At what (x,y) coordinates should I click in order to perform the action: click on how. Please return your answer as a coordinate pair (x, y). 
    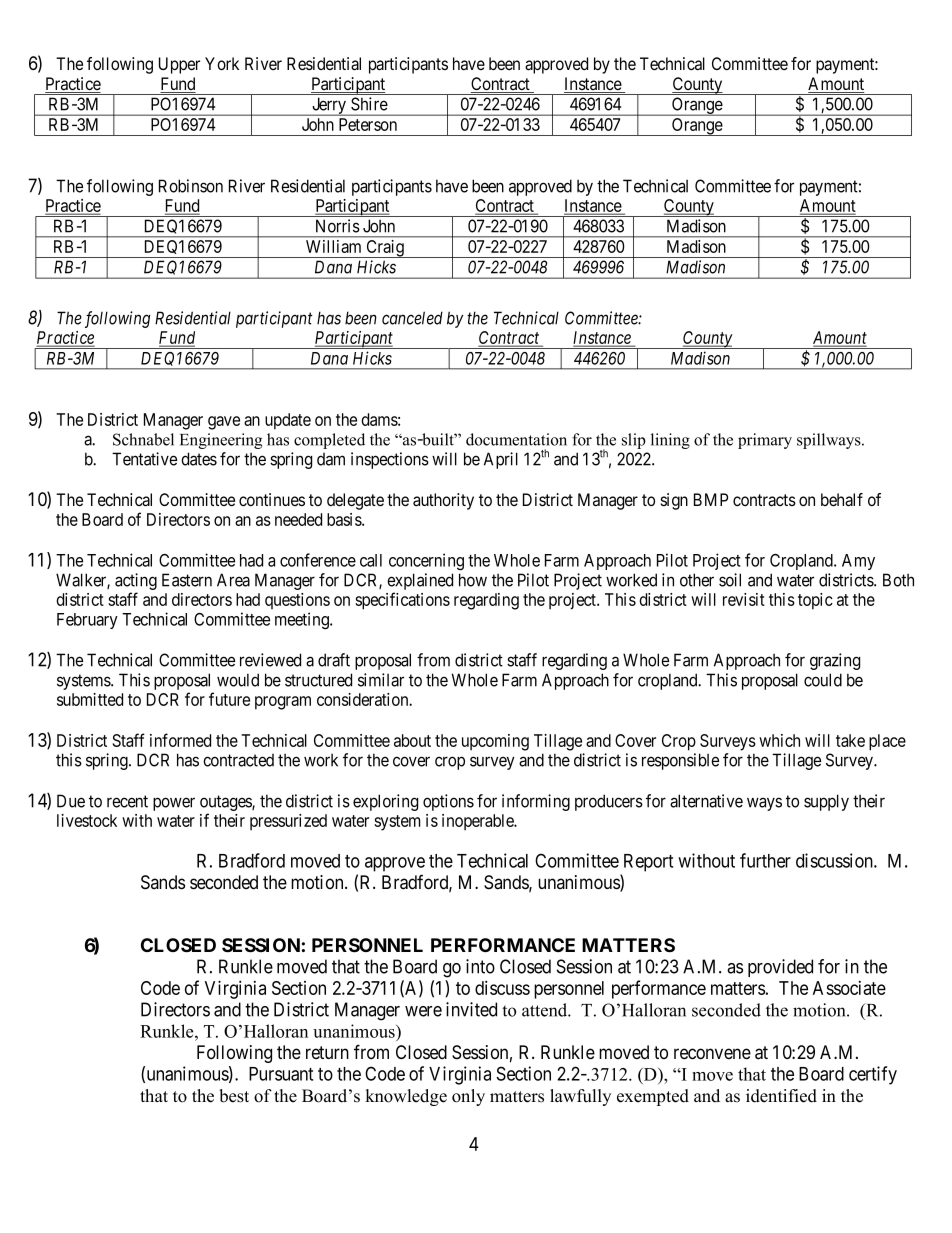
    Looking at the image, I should click on (473, 580).
